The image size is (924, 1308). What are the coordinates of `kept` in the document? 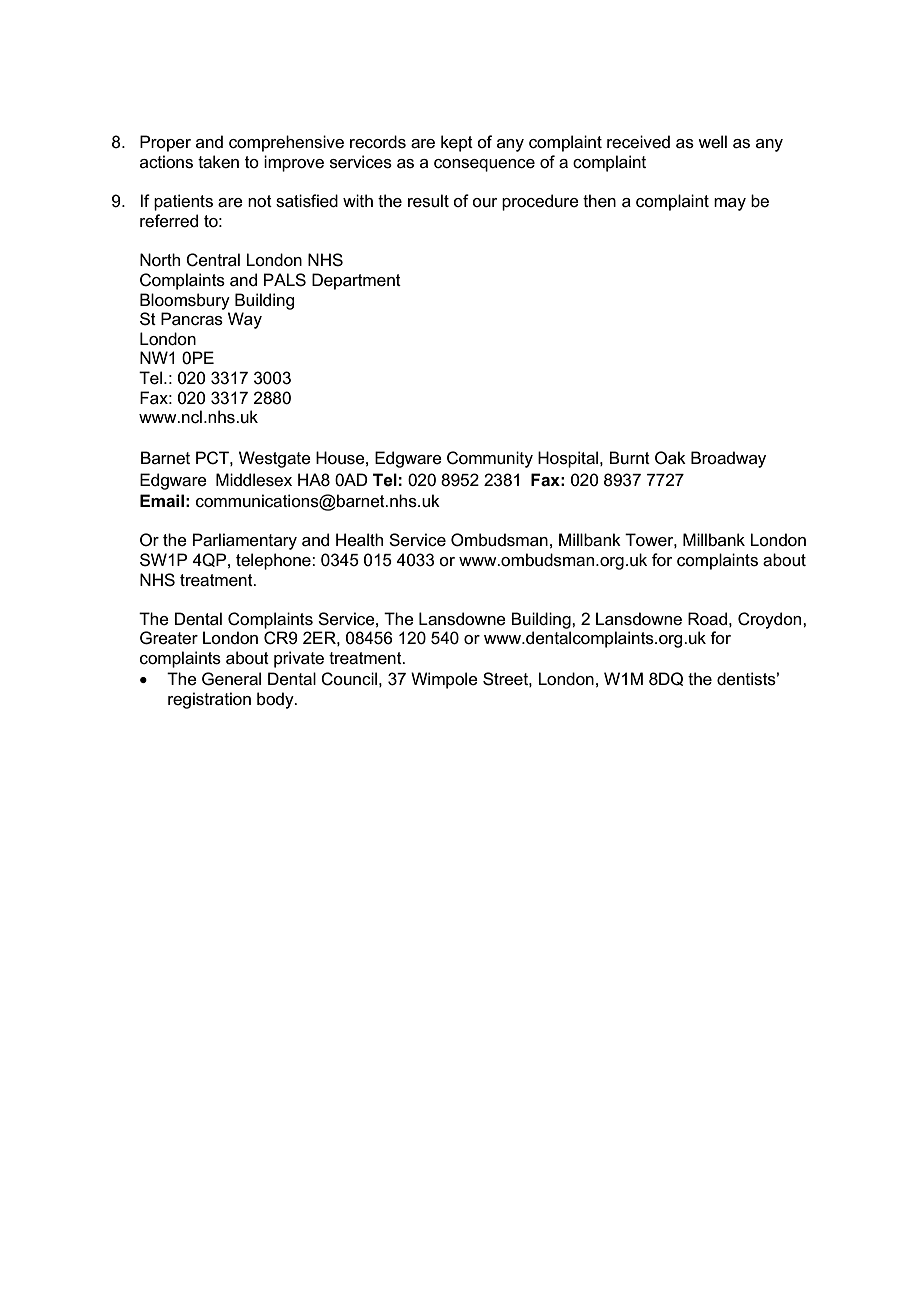 It's located at (457, 143).
